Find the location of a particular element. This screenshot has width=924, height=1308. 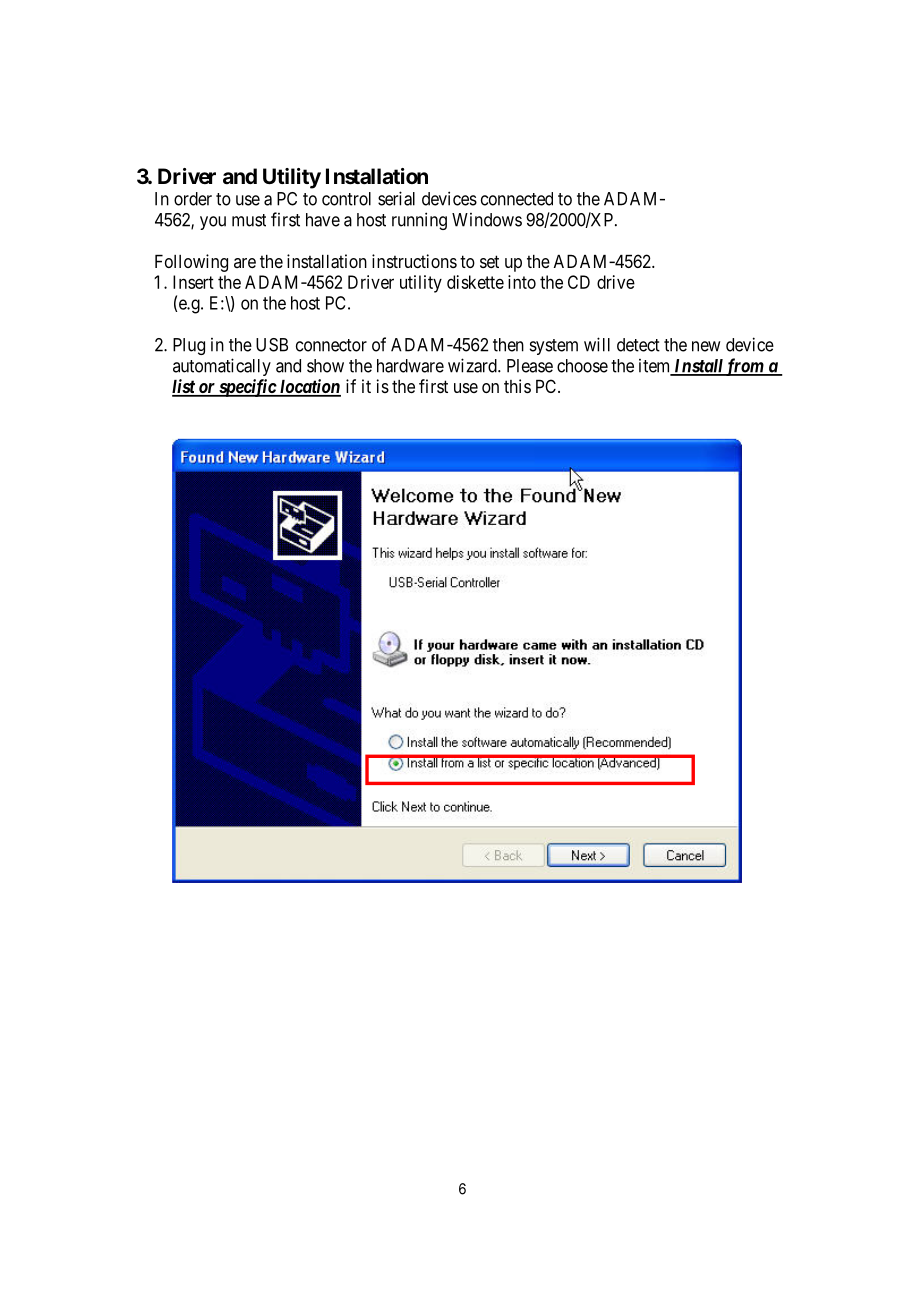

item is located at coordinates (656, 367).
